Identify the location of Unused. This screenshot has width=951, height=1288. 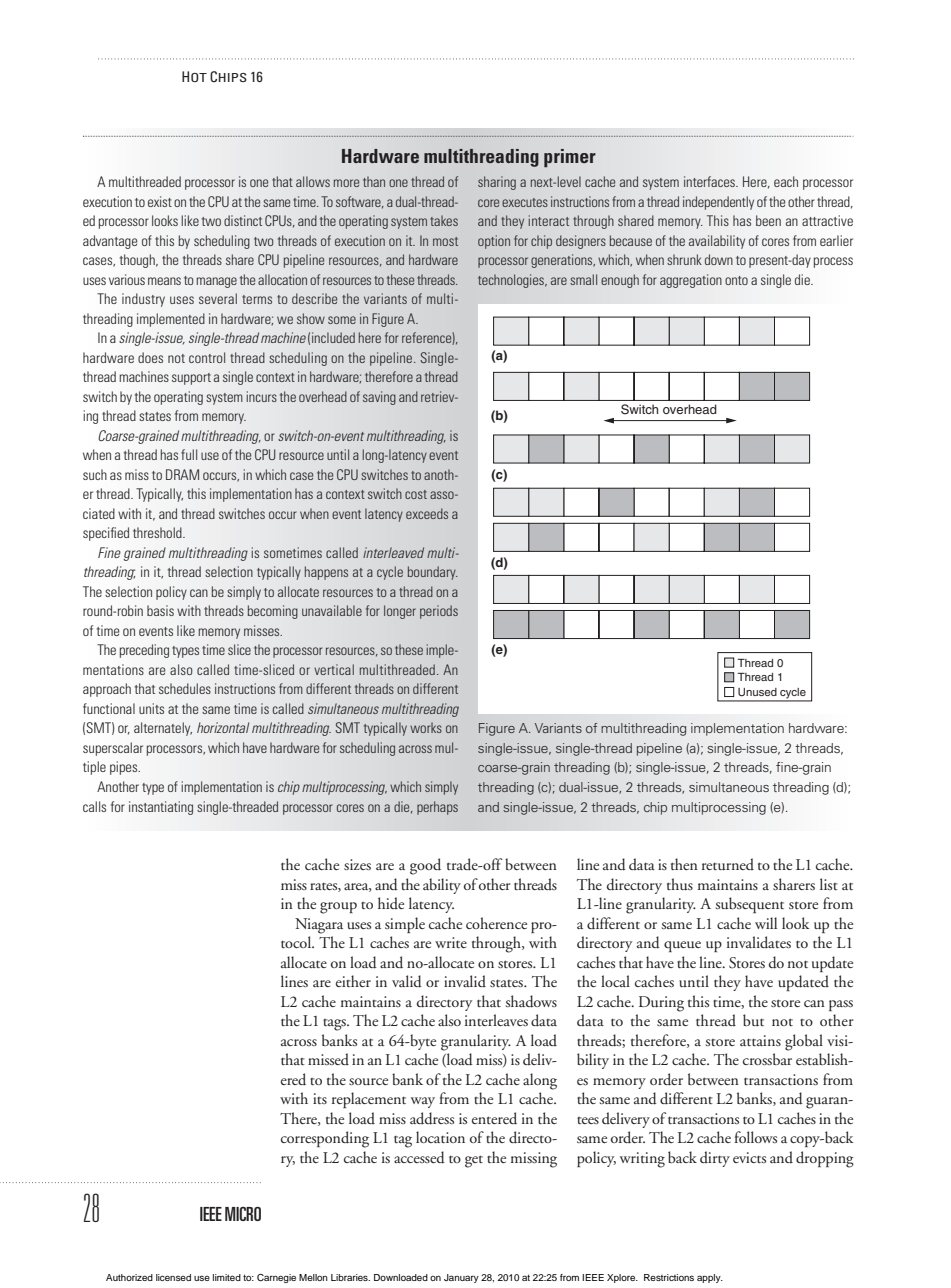
(757, 692).
